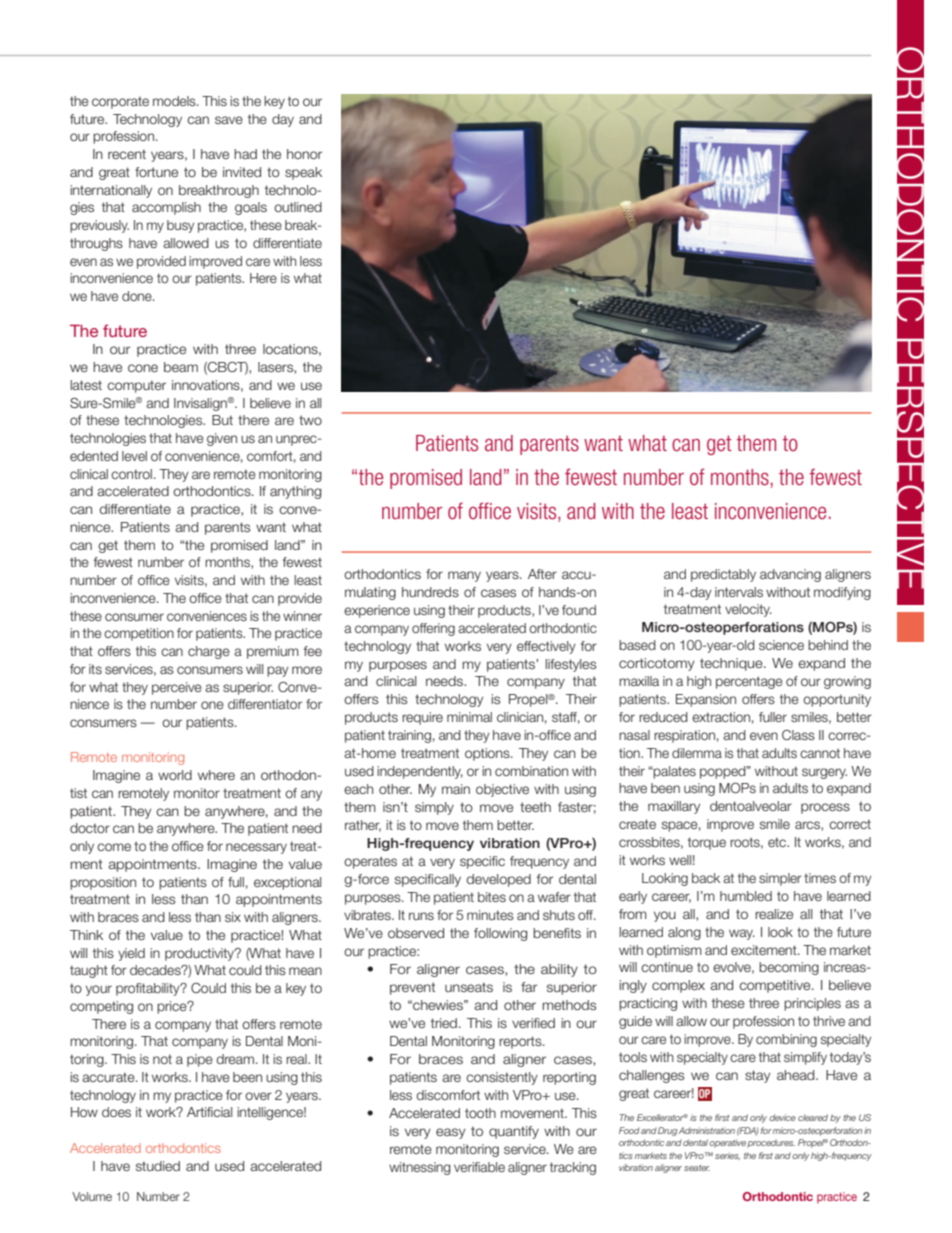 The height and width of the document is (1233, 952). Describe the element at coordinates (175, 101) in the document. I see `models` at that location.
